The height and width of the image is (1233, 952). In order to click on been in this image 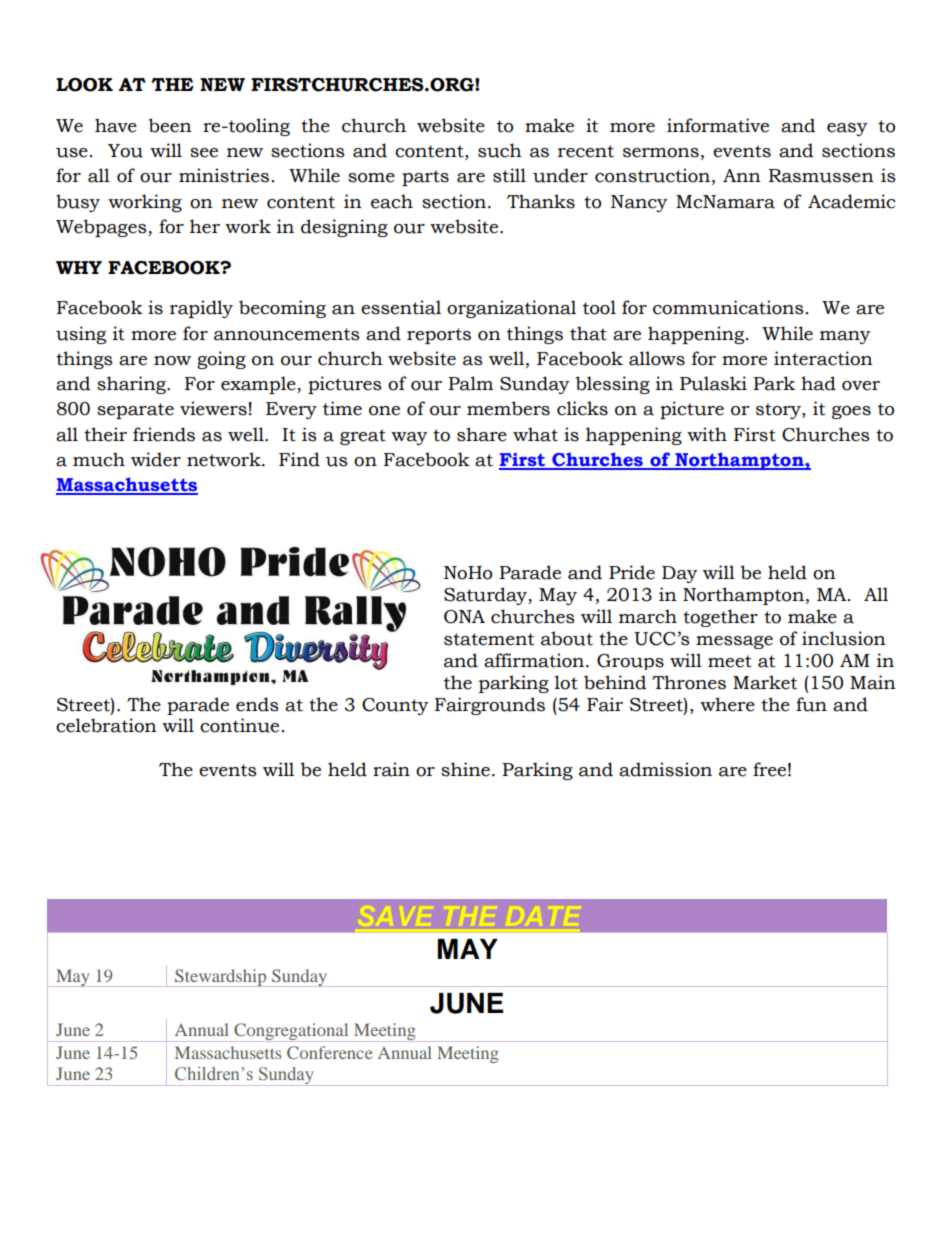, I will do `click(170, 125)`.
